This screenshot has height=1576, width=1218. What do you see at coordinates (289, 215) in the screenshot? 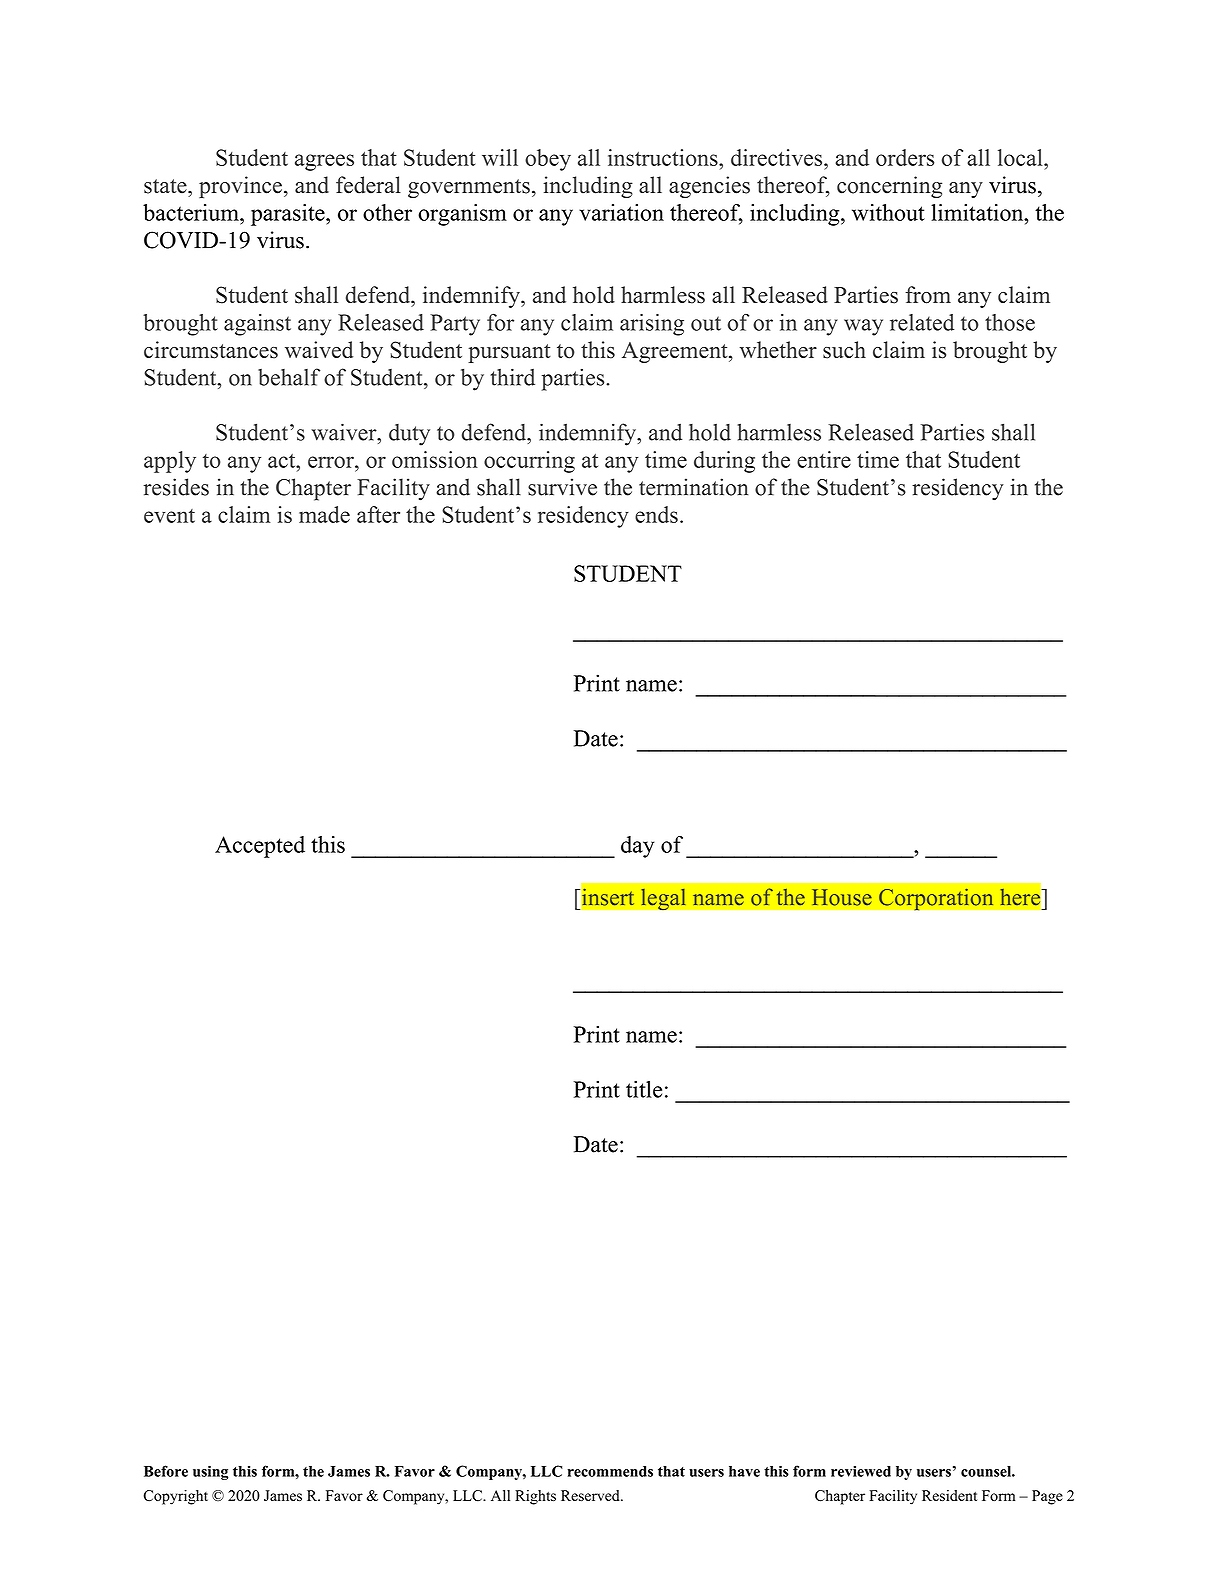
I see `parasite` at bounding box center [289, 215].
